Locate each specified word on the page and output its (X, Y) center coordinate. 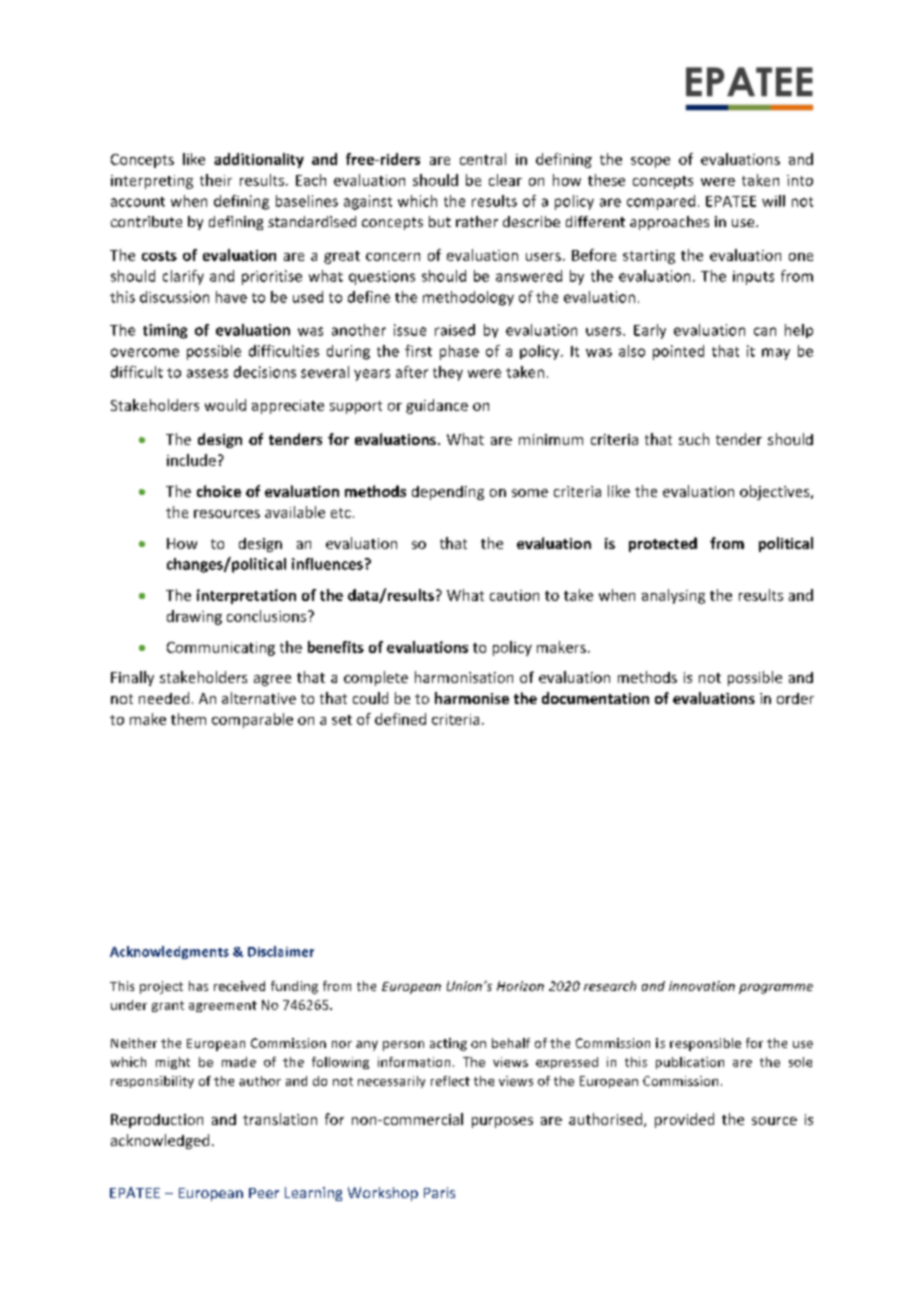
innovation (702, 986)
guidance (437, 406)
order (795, 698)
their (216, 180)
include (191, 460)
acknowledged (160, 1141)
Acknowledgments (169, 952)
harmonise (472, 698)
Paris (439, 1192)
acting (448, 1044)
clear (505, 180)
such (694, 439)
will (773, 201)
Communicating (221, 649)
